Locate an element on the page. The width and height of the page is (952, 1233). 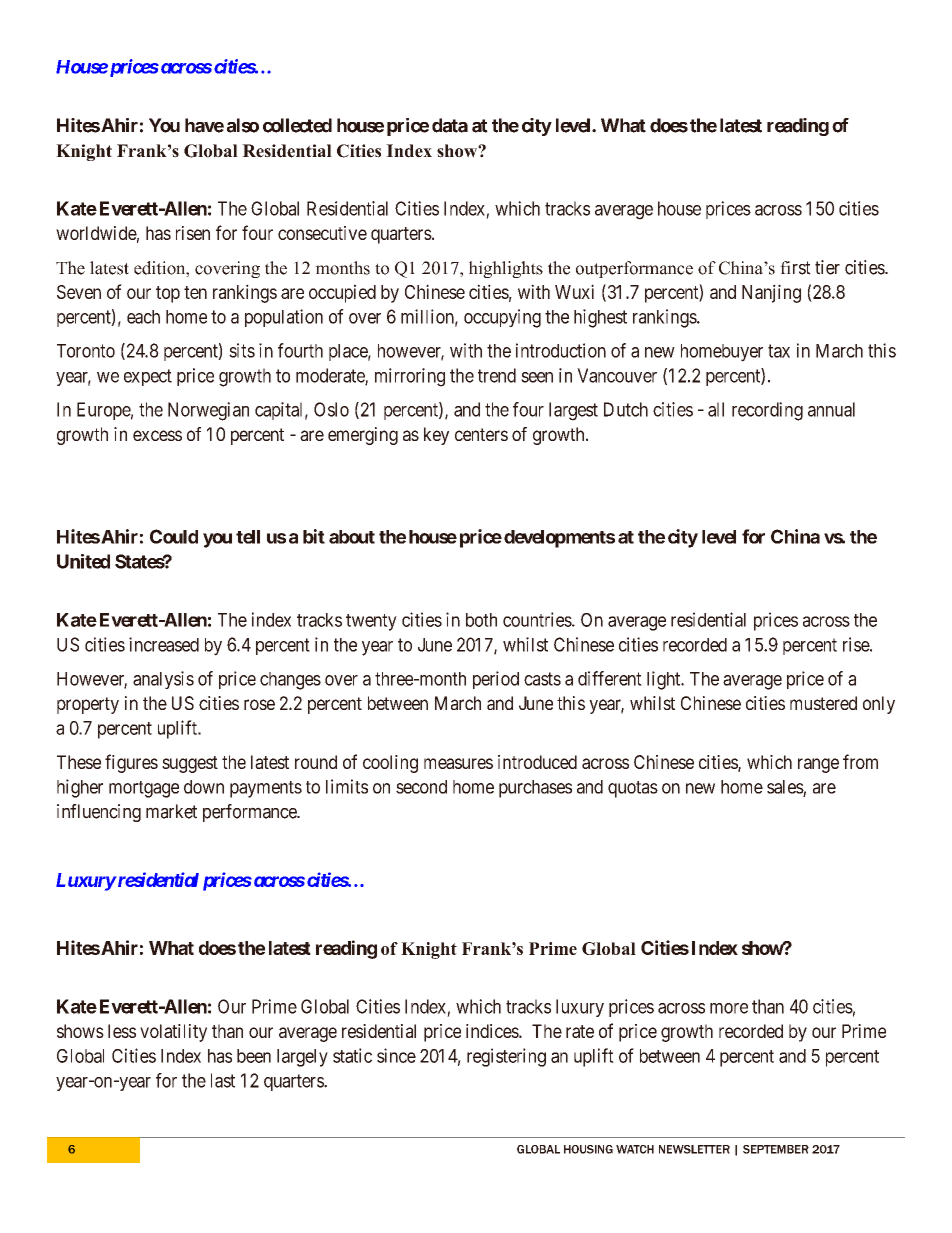
both is located at coordinates (481, 620).
